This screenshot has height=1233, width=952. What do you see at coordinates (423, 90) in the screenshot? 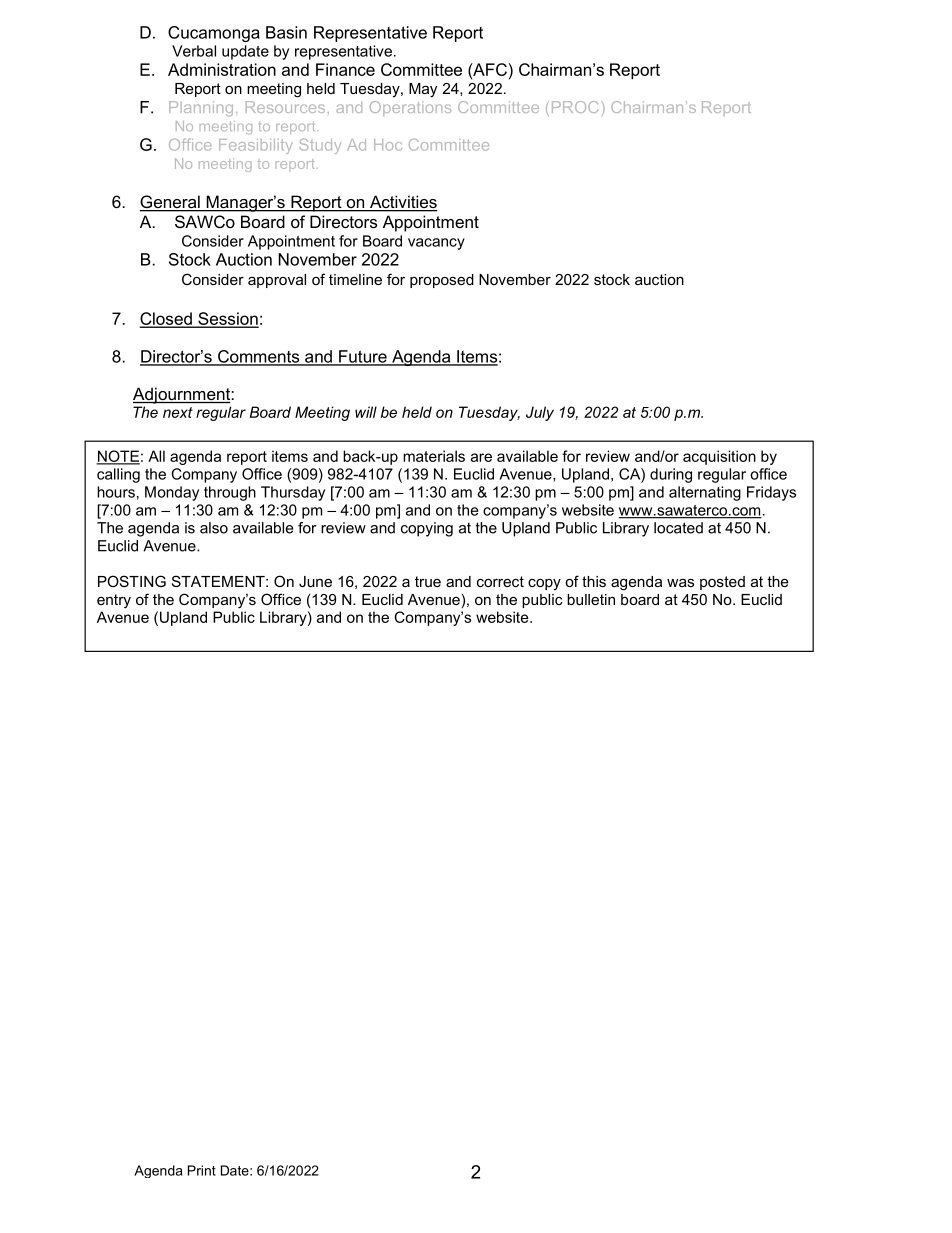
I see `May` at bounding box center [423, 90].
